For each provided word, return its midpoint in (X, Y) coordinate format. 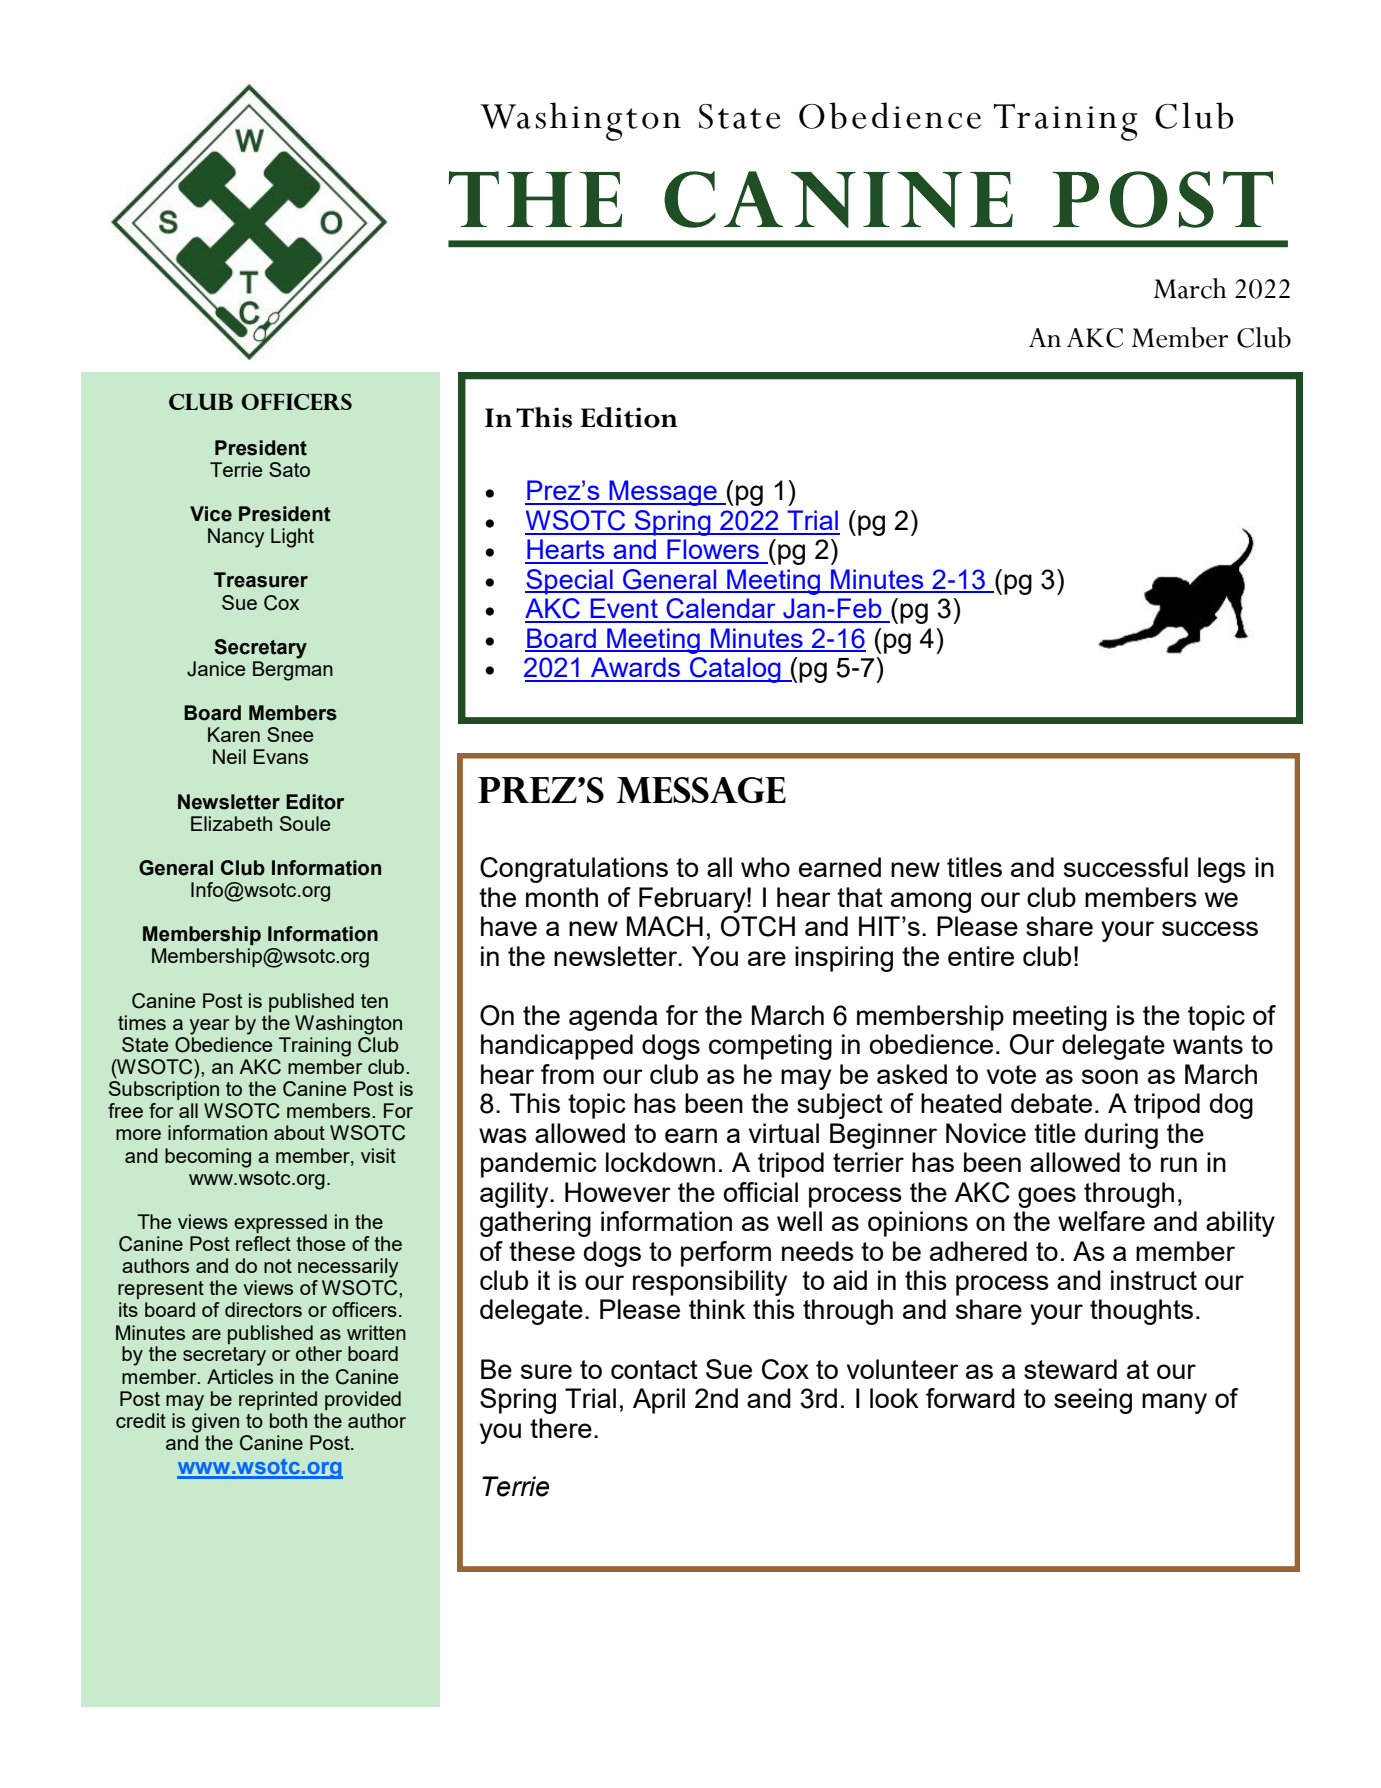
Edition (629, 417)
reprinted (278, 1400)
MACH (665, 926)
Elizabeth (231, 823)
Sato (289, 469)
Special (570, 582)
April (659, 1401)
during (1121, 1136)
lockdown (660, 1162)
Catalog (735, 670)
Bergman (293, 671)
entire (981, 956)
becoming (208, 1158)
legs (1222, 870)
